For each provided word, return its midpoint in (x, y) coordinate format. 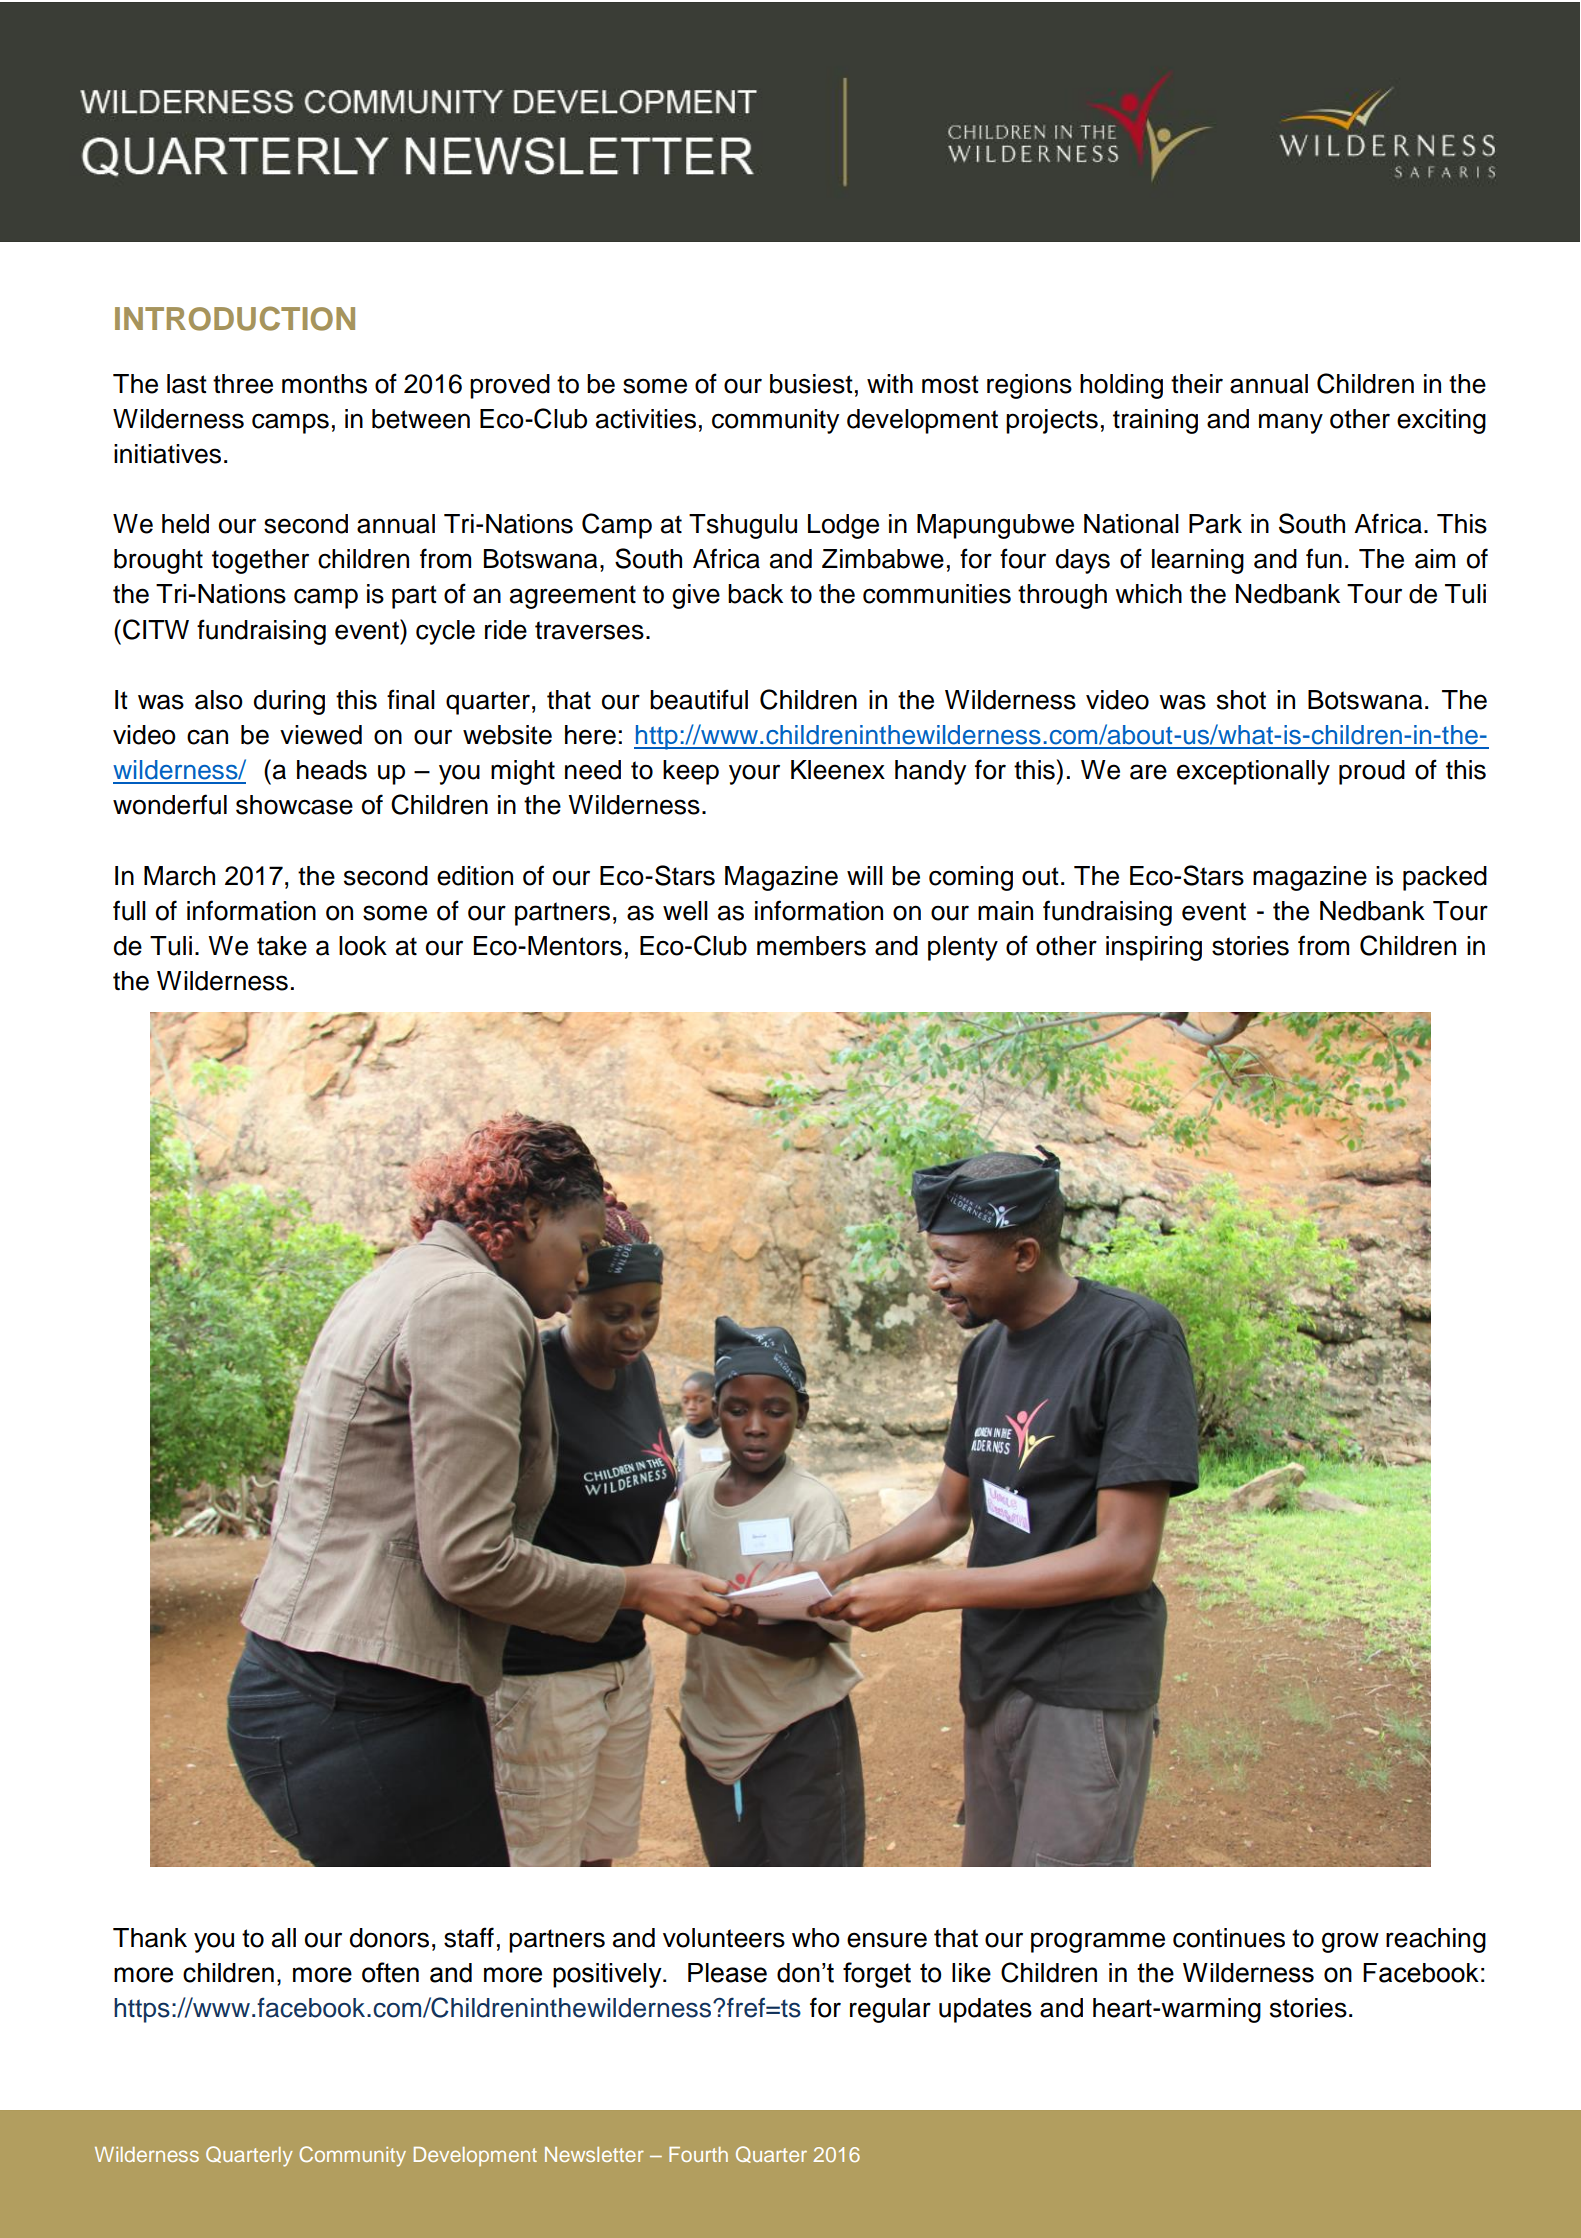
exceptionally (1253, 772)
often (390, 1972)
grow (1350, 1942)
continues (1229, 1938)
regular (890, 2010)
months (324, 384)
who (816, 1938)
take (282, 946)
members (811, 946)
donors (389, 1938)
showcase (294, 805)
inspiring (1154, 948)
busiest (811, 384)
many (1291, 423)
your (754, 774)
